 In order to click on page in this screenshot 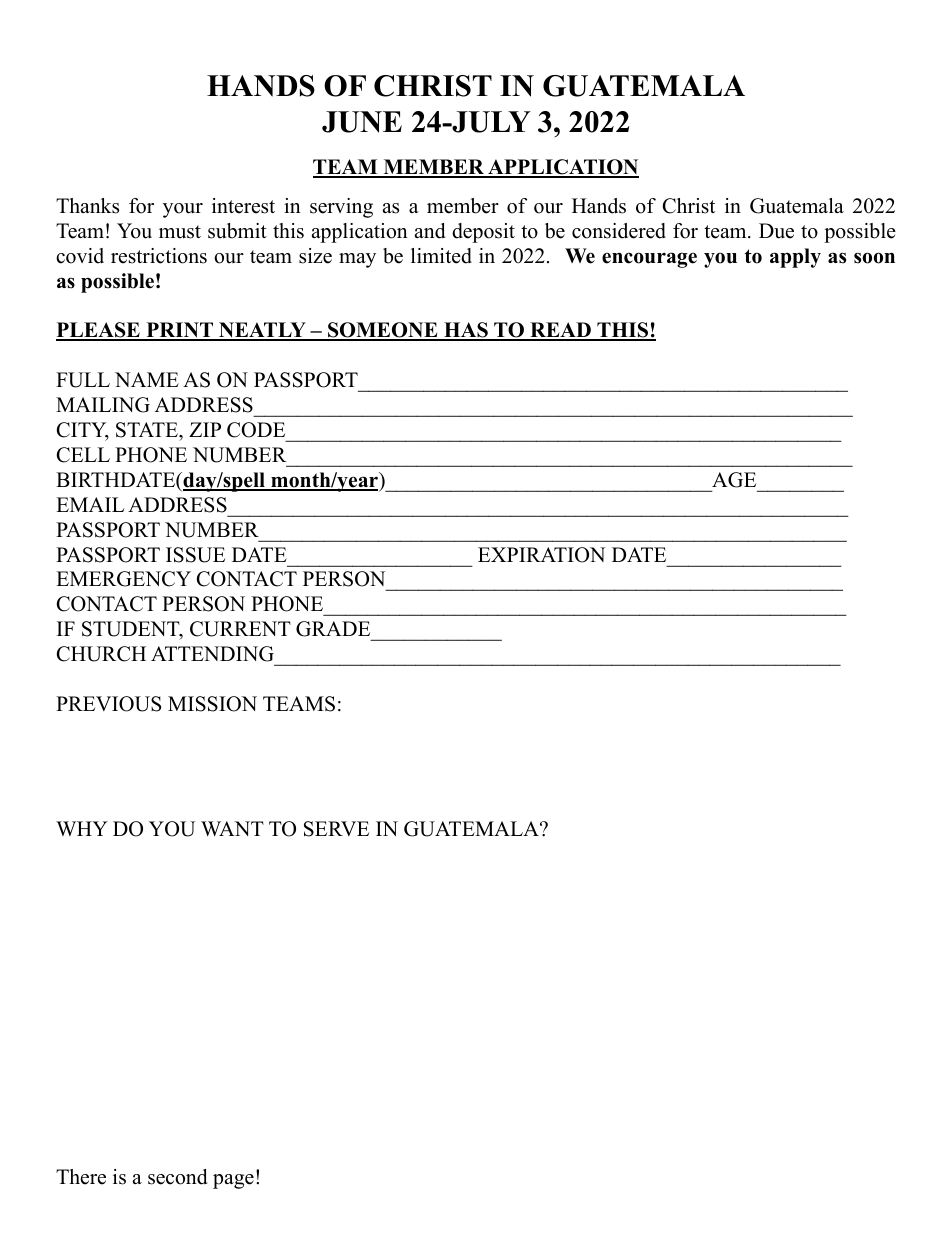, I will do `click(233, 1181)`.
